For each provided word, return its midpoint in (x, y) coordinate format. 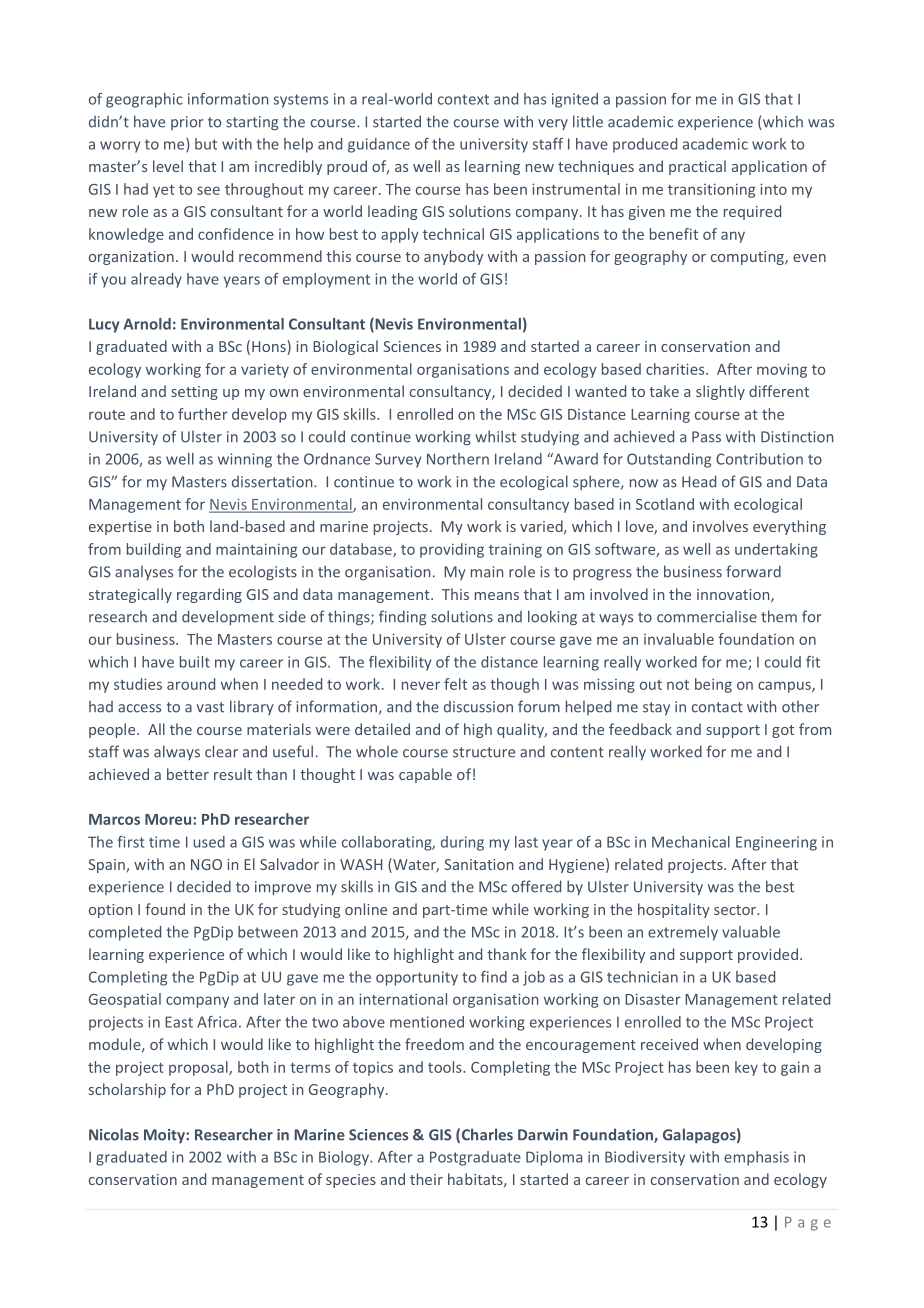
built (195, 662)
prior (187, 123)
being (713, 685)
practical (697, 167)
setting (194, 393)
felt (455, 684)
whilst (495, 436)
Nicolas (114, 1134)
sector (736, 910)
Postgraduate (475, 1158)
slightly (720, 392)
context (463, 99)
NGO (206, 864)
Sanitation (478, 864)
